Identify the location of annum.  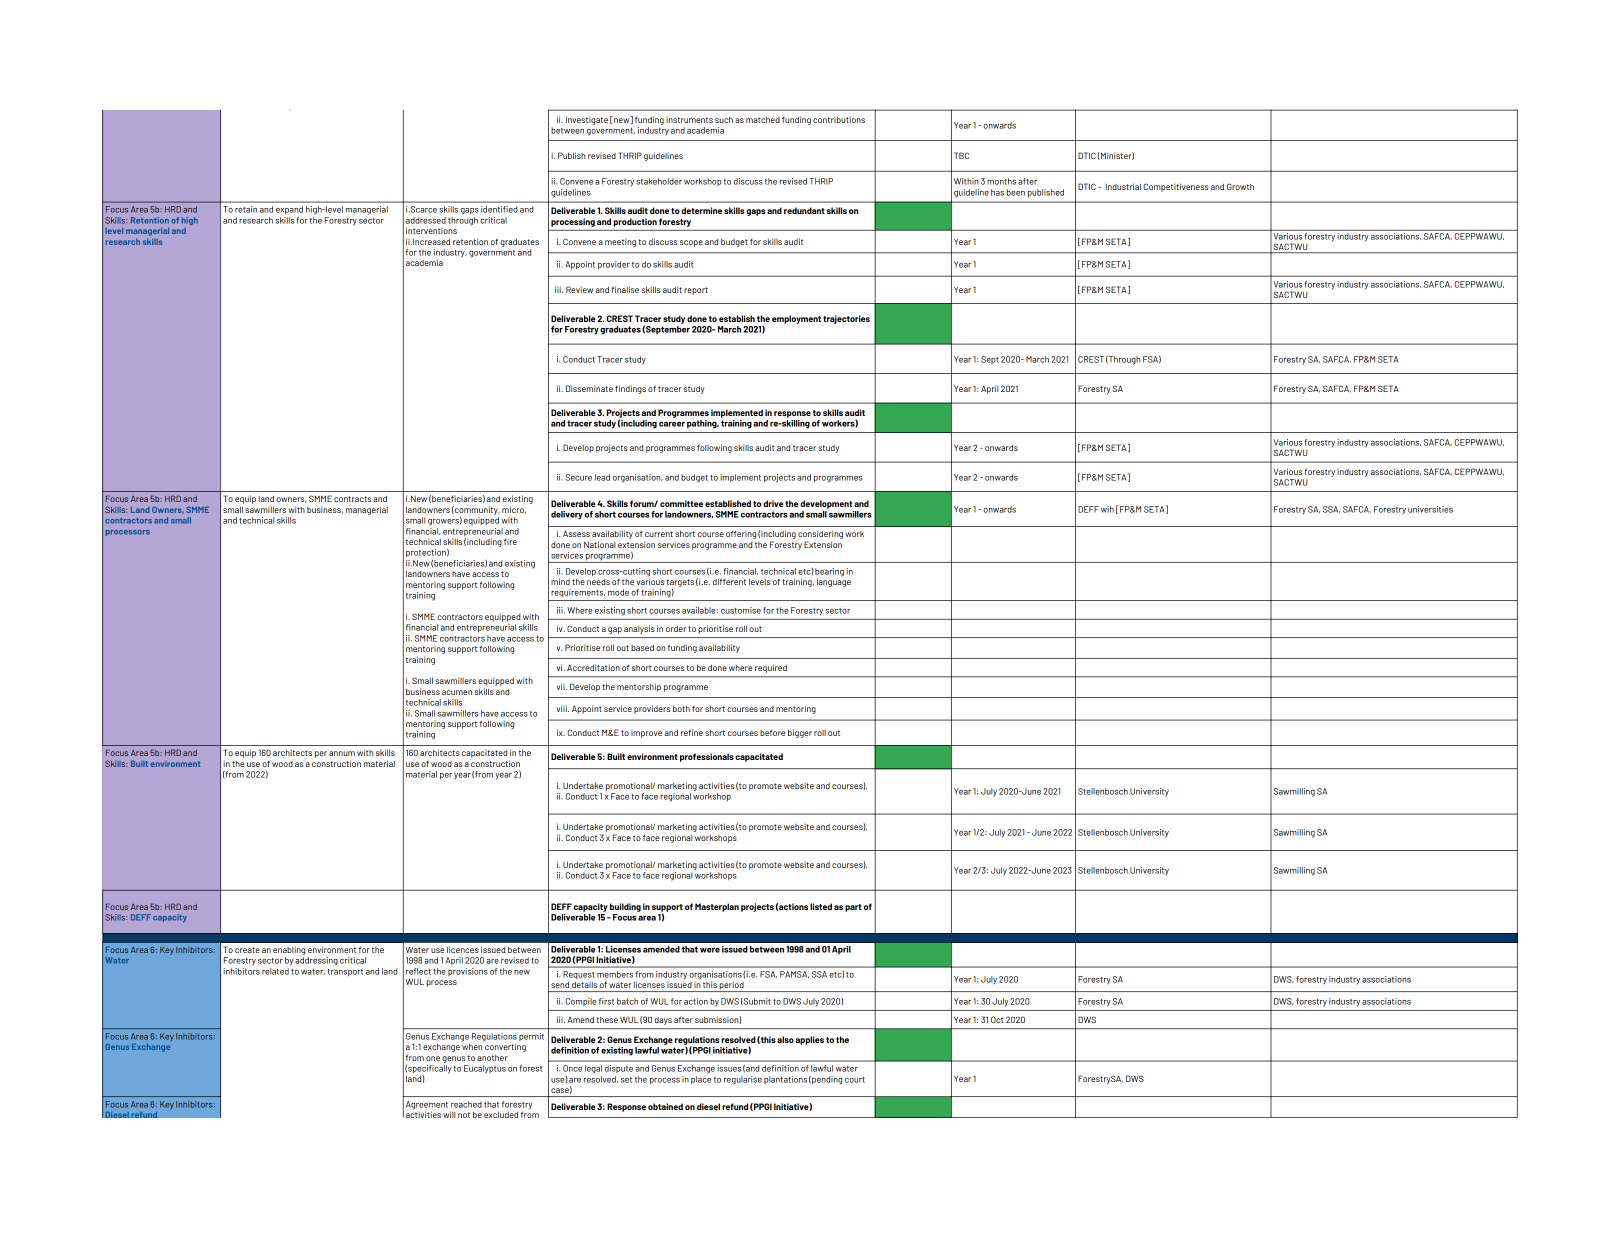
(342, 753).
